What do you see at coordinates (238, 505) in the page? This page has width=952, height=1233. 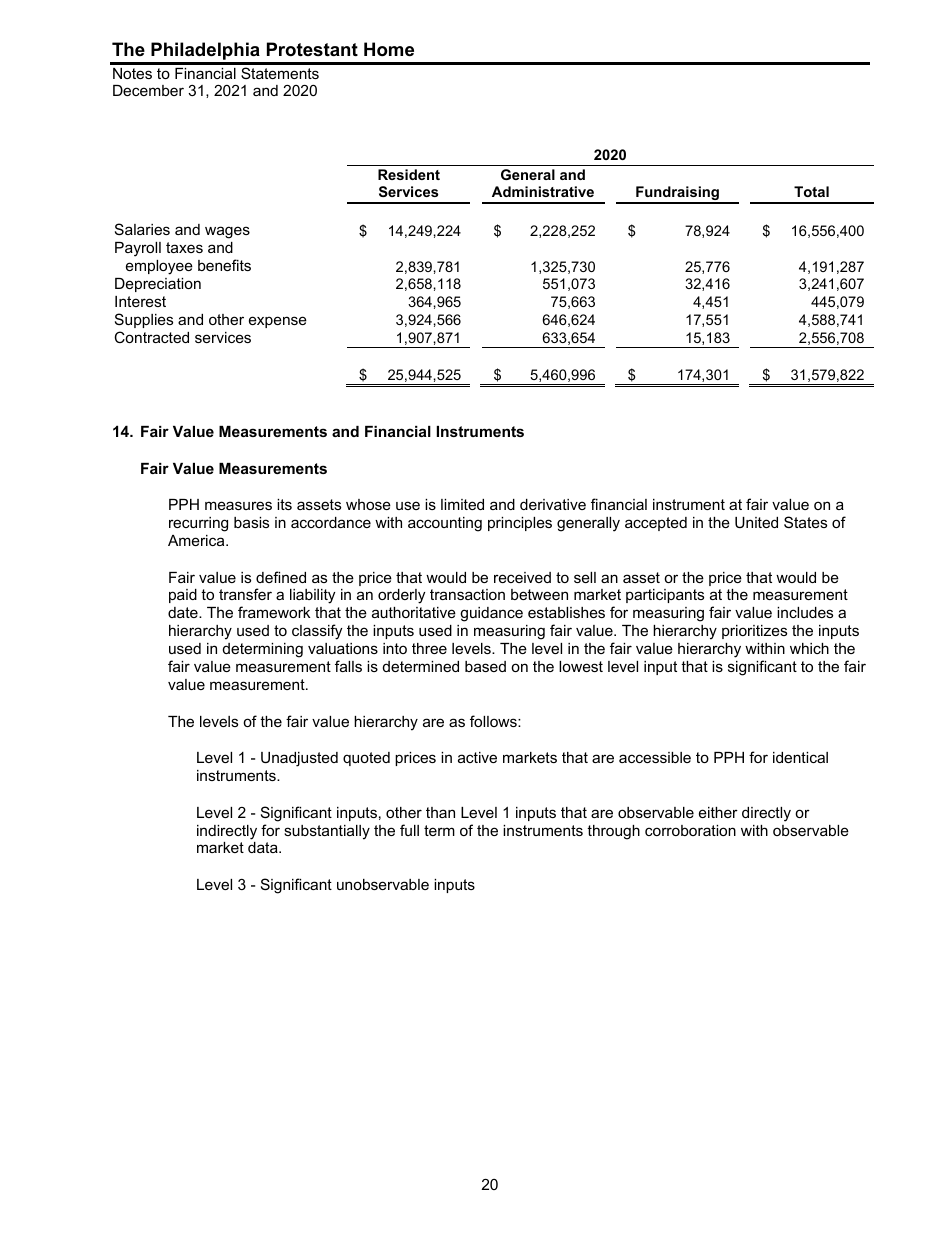 I see `measures` at bounding box center [238, 505].
